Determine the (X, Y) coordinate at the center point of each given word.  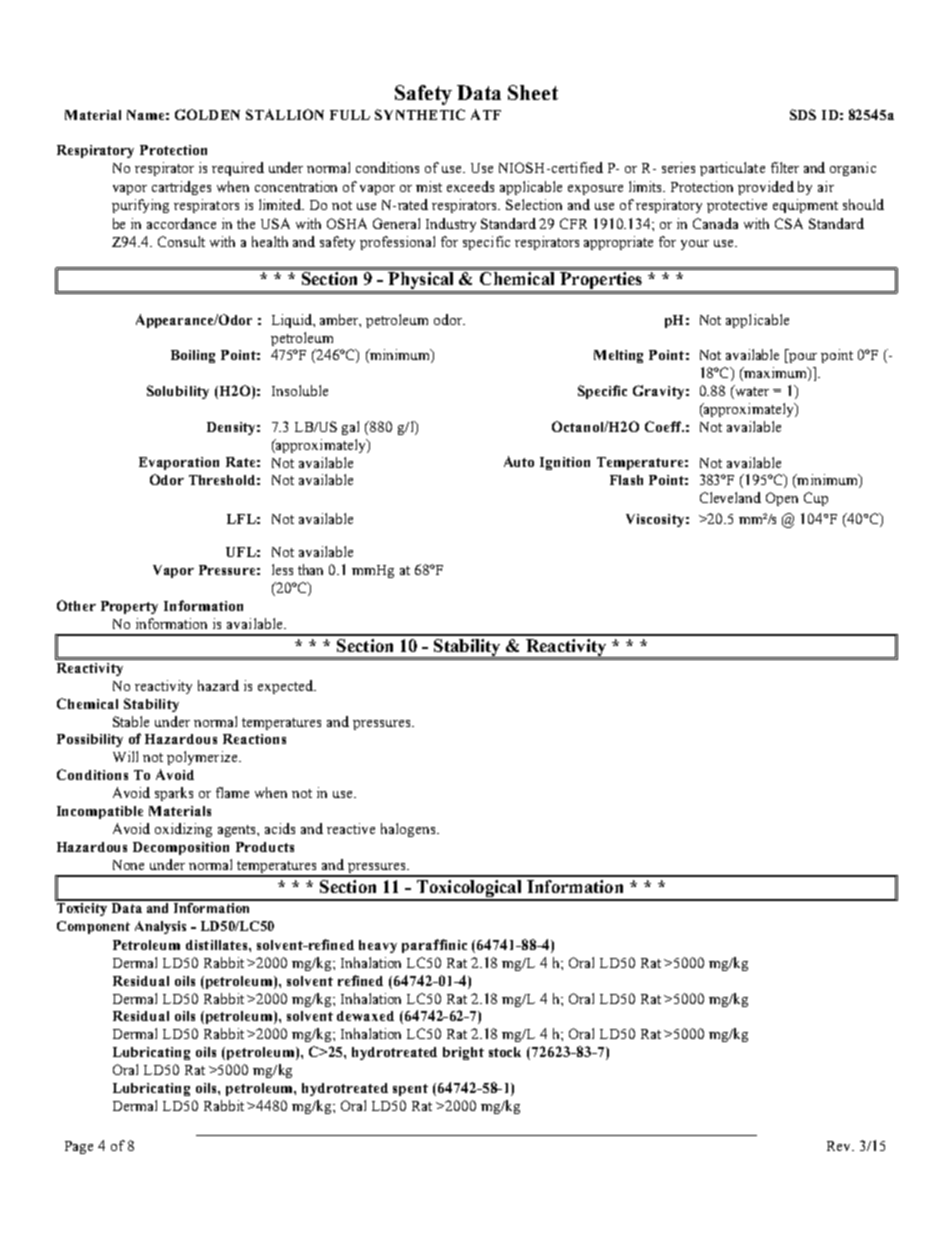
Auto (519, 461)
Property (129, 607)
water (751, 392)
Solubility (178, 392)
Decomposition (181, 848)
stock (505, 1052)
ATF (486, 114)
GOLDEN (207, 114)
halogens (409, 830)
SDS (803, 114)
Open (782, 499)
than (310, 569)
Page (79, 1147)
